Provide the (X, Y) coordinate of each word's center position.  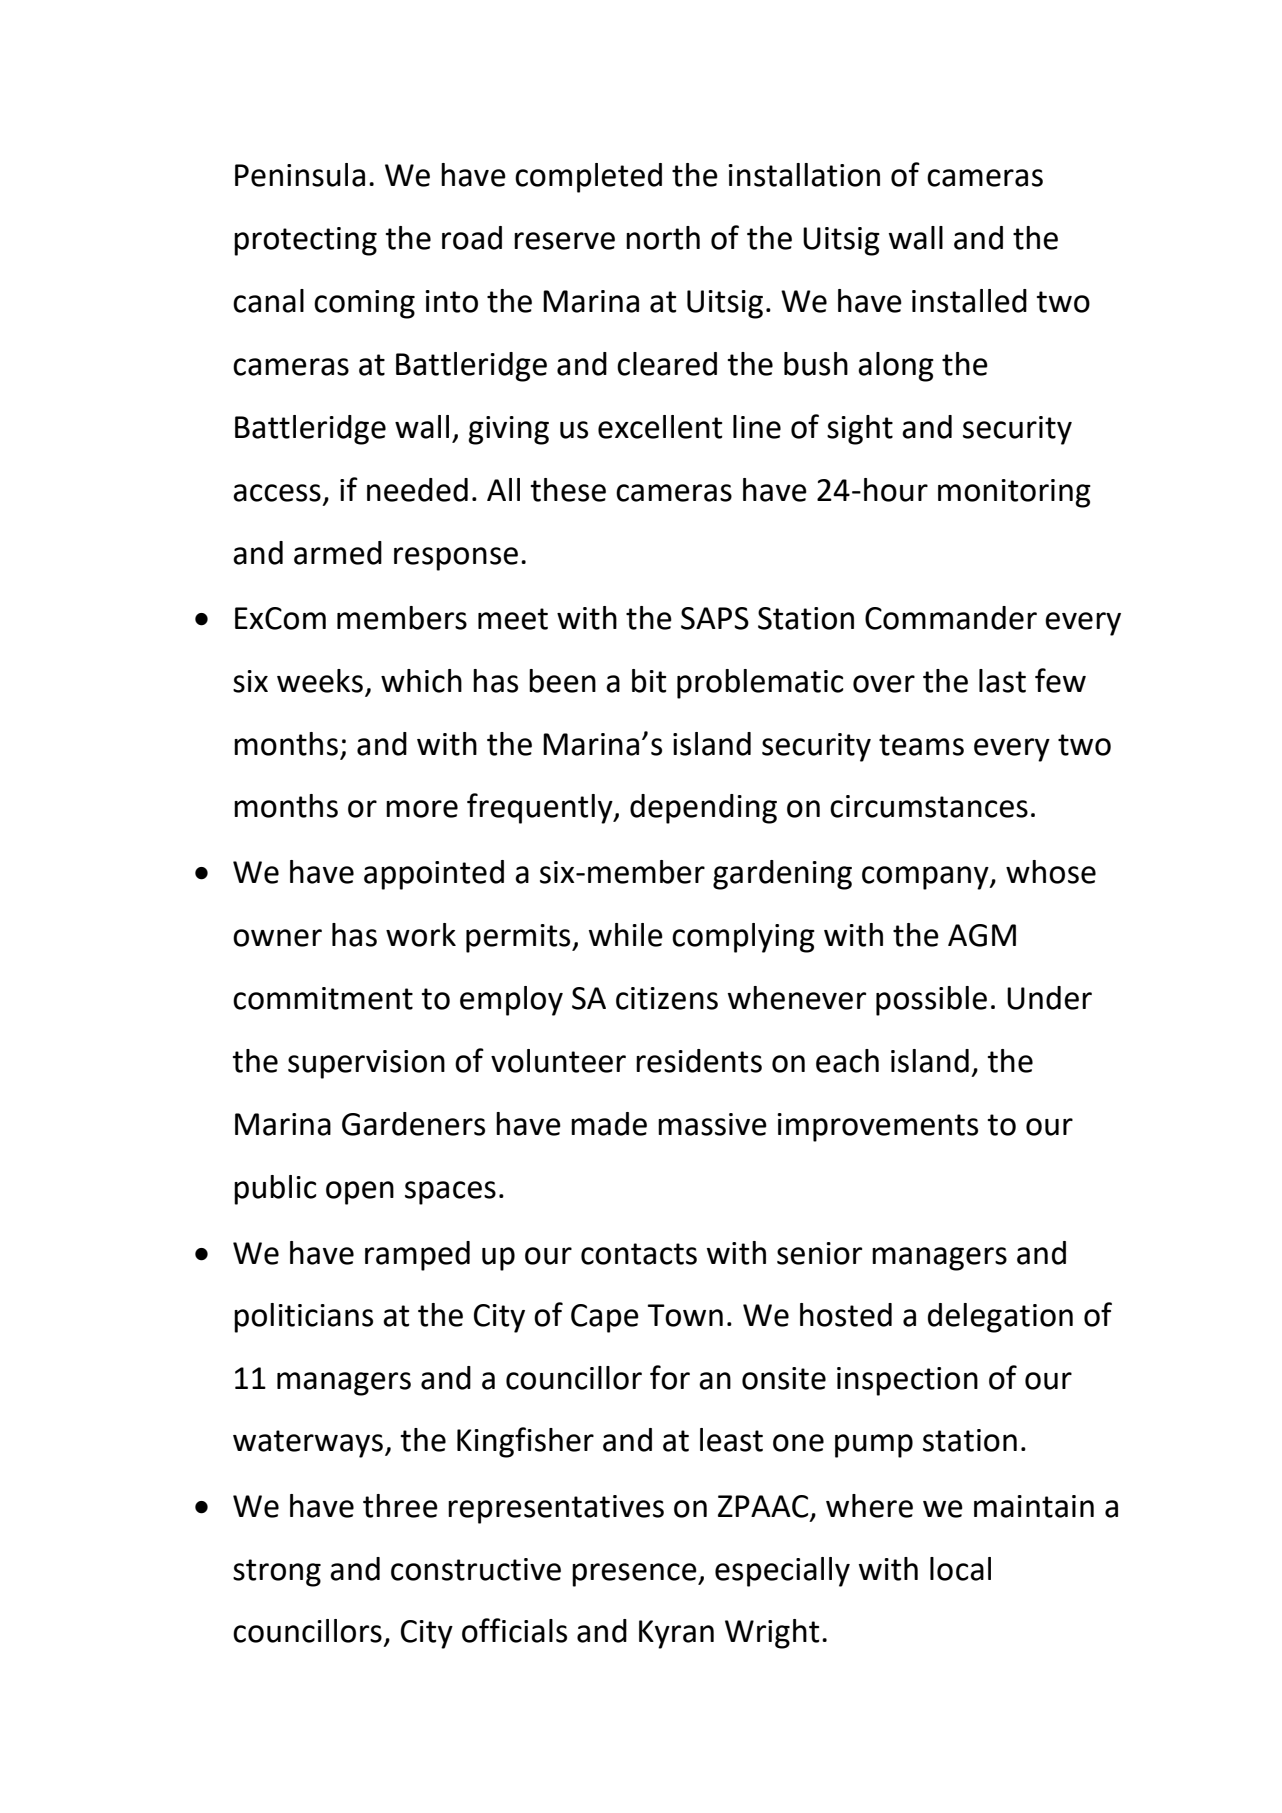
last (1002, 681)
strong (277, 1573)
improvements (877, 1127)
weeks (320, 681)
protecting (305, 241)
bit (649, 681)
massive (712, 1124)
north (663, 238)
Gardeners (413, 1124)
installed (969, 301)
